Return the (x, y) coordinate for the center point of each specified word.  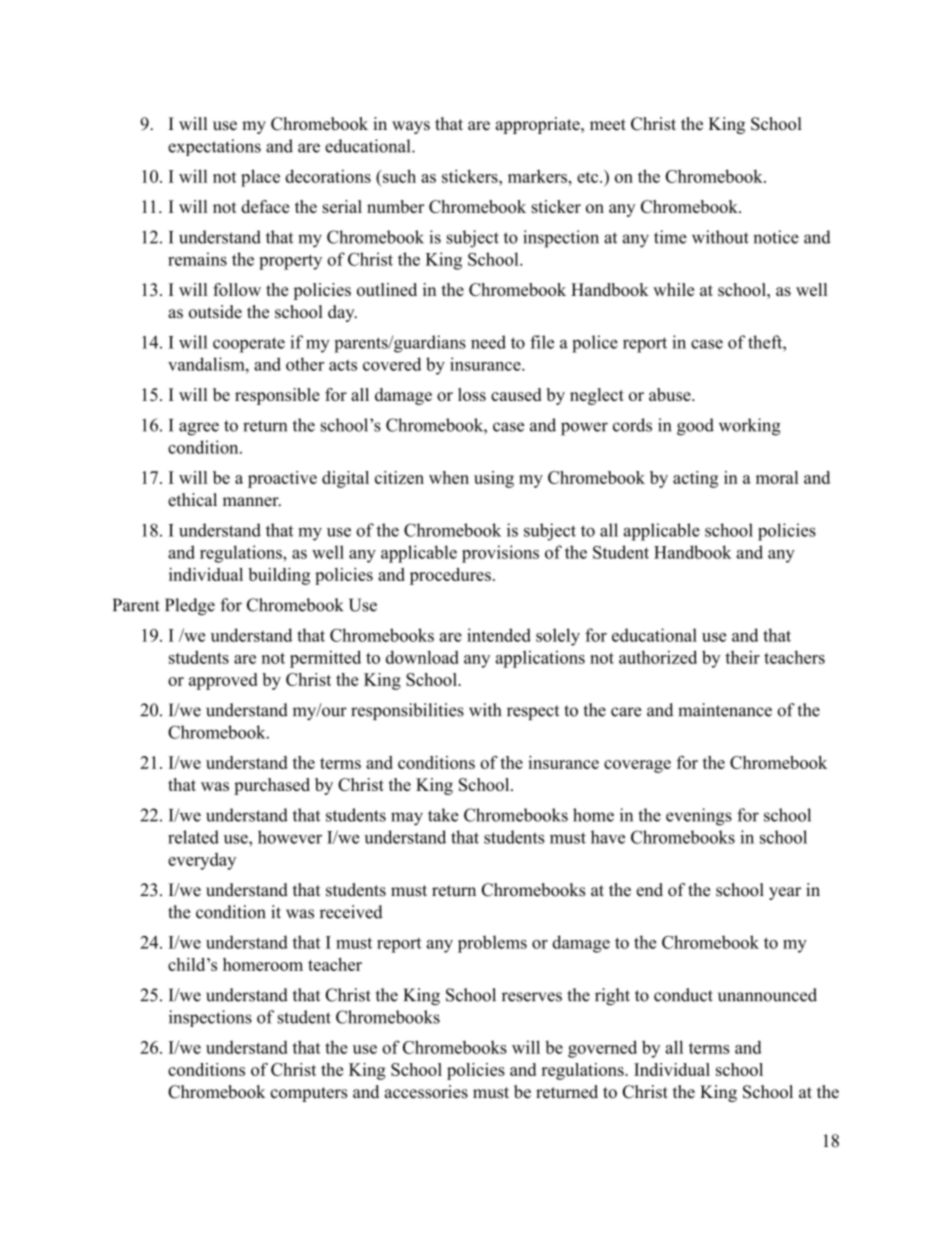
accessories (426, 1092)
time (670, 237)
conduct (683, 995)
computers (308, 1094)
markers (538, 176)
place (260, 178)
